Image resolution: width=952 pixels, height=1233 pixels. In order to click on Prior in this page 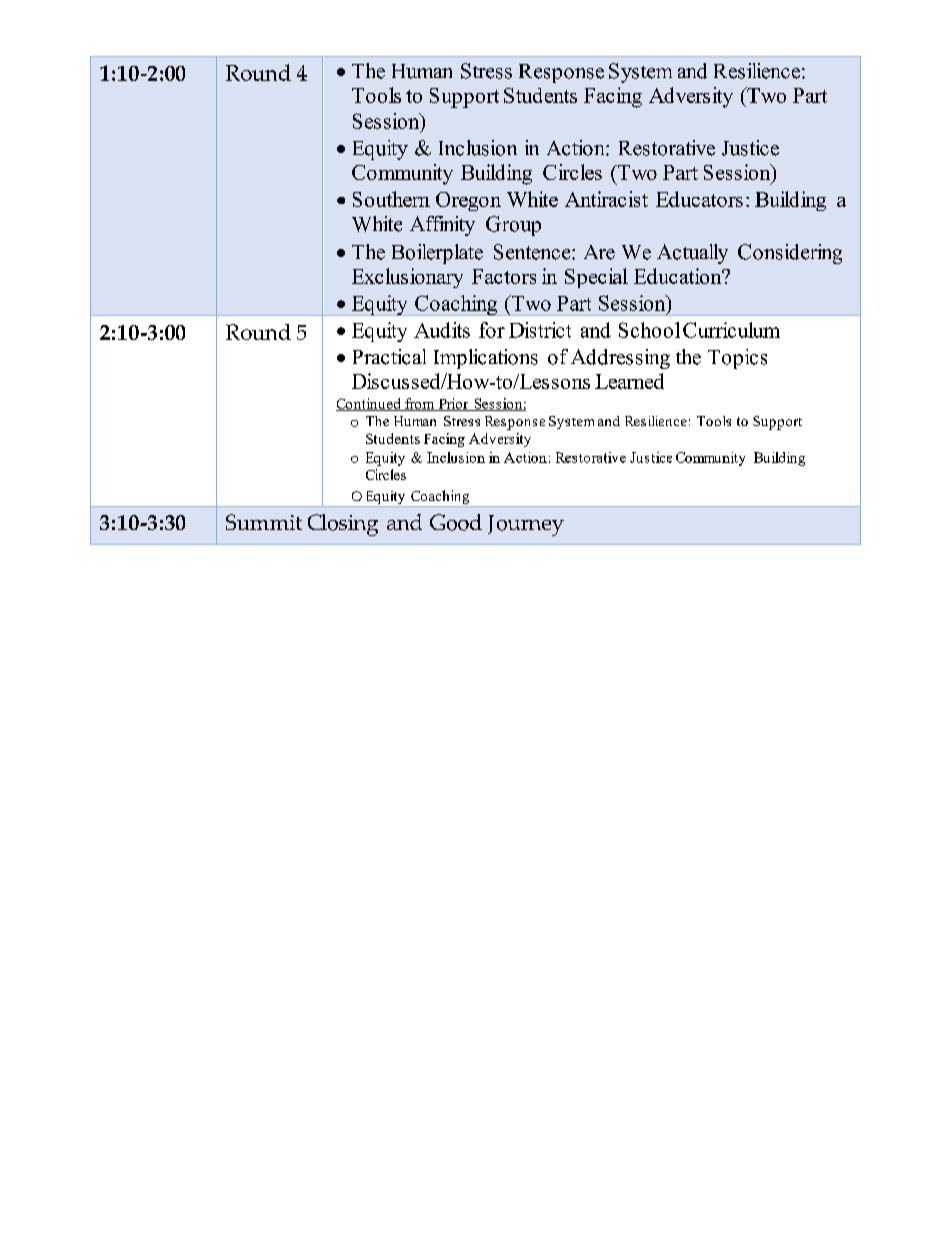, I will do `click(453, 404)`.
